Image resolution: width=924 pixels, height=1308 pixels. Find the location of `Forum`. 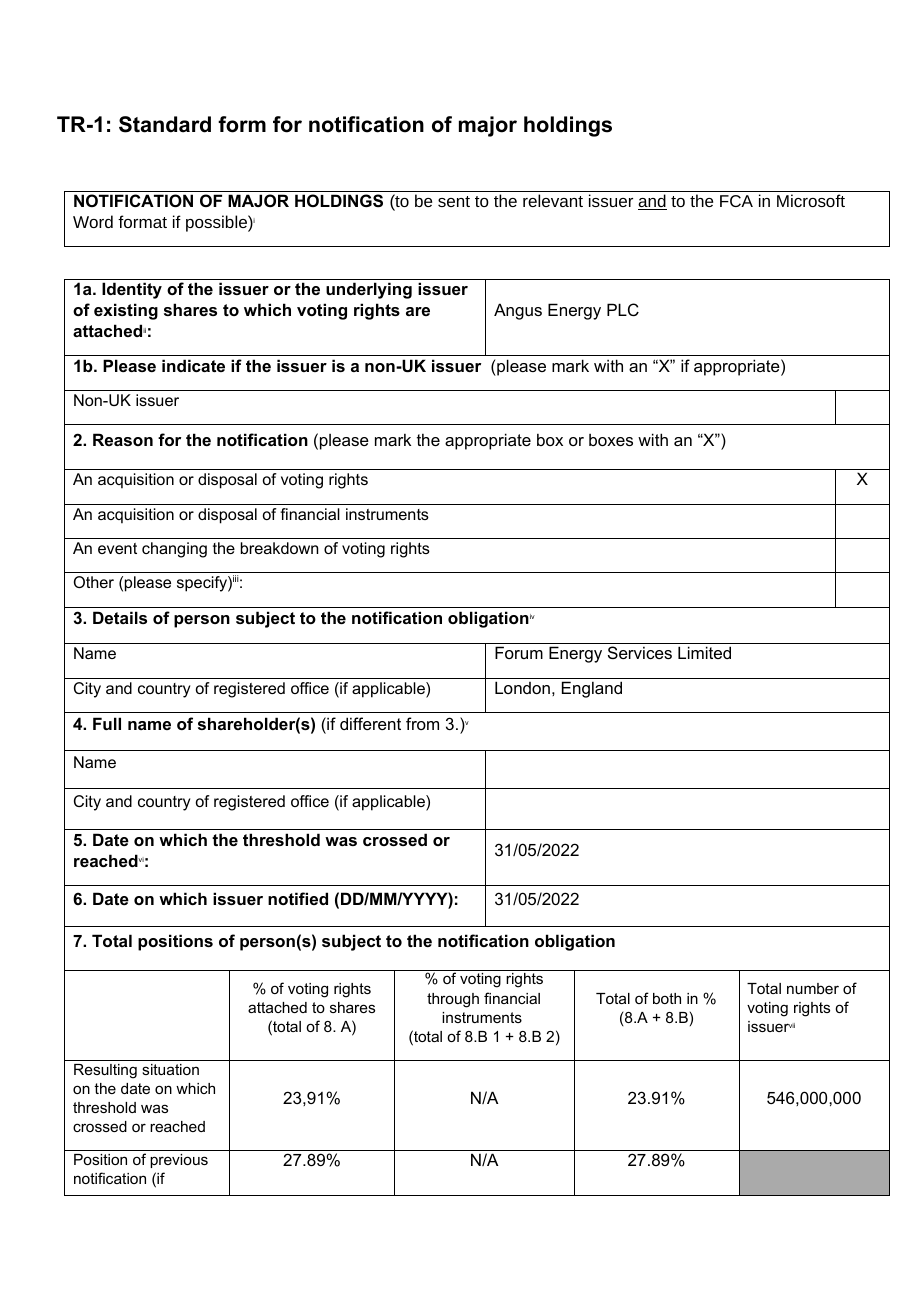

Forum is located at coordinates (519, 652).
